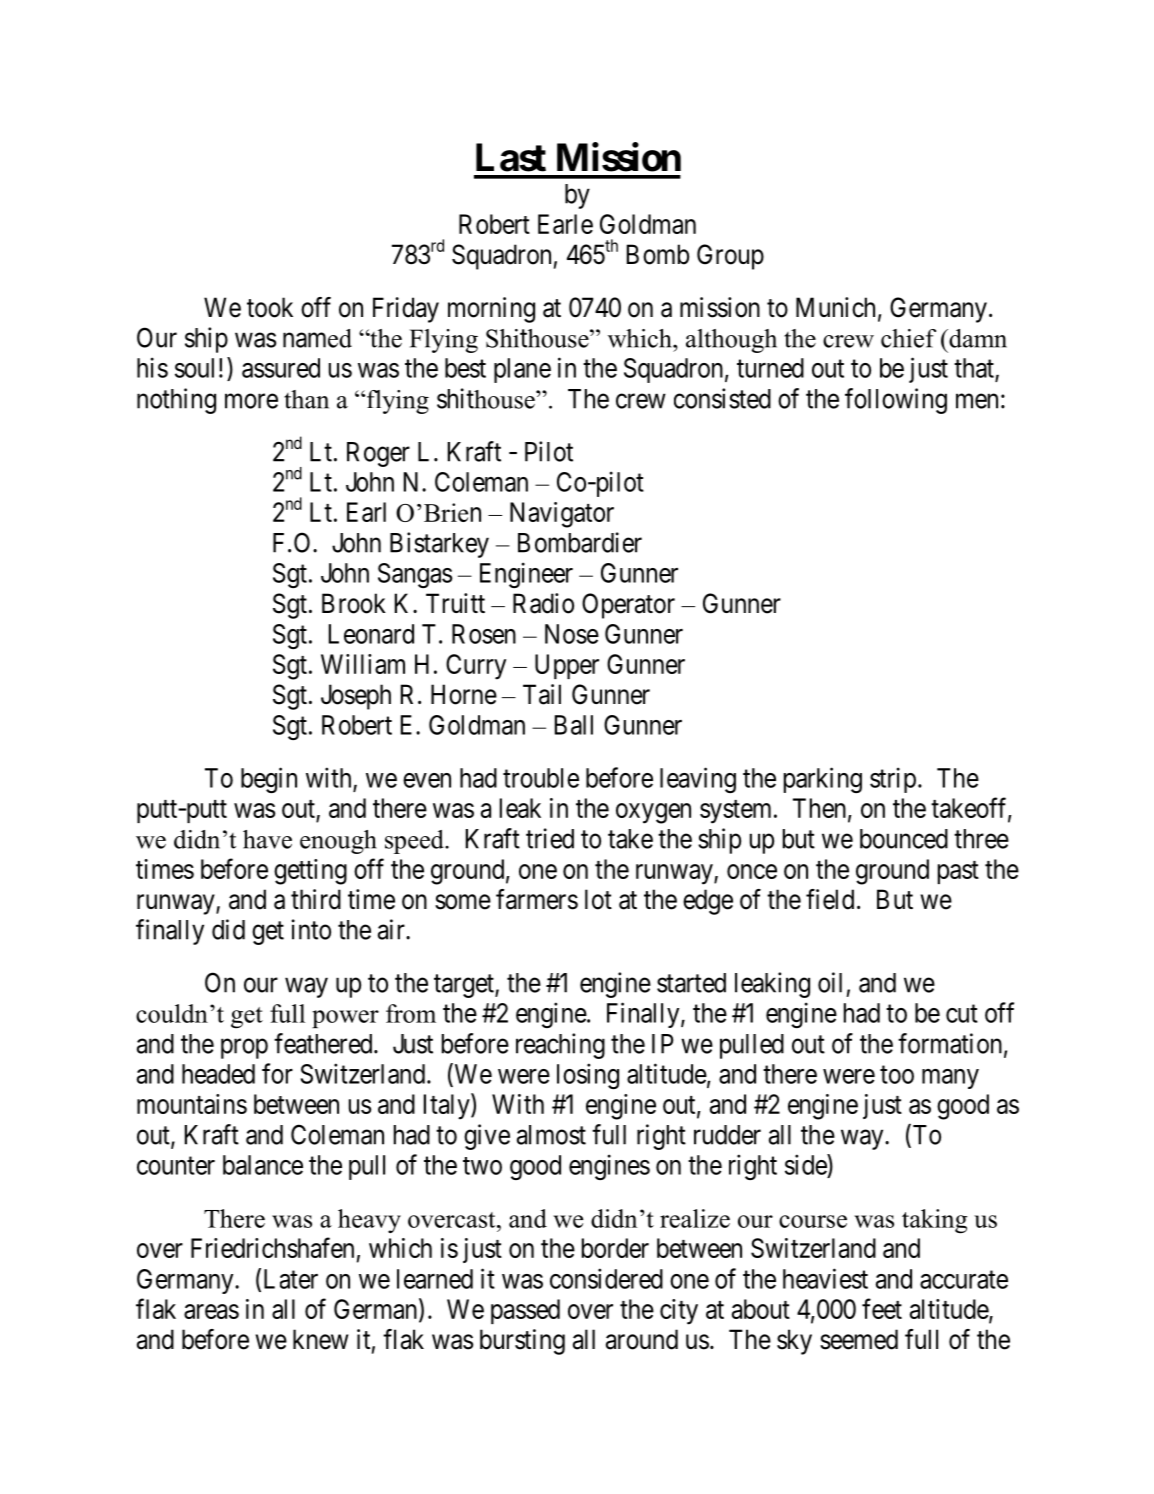  Describe the element at coordinates (525, 1311) in the document. I see `passed` at that location.
